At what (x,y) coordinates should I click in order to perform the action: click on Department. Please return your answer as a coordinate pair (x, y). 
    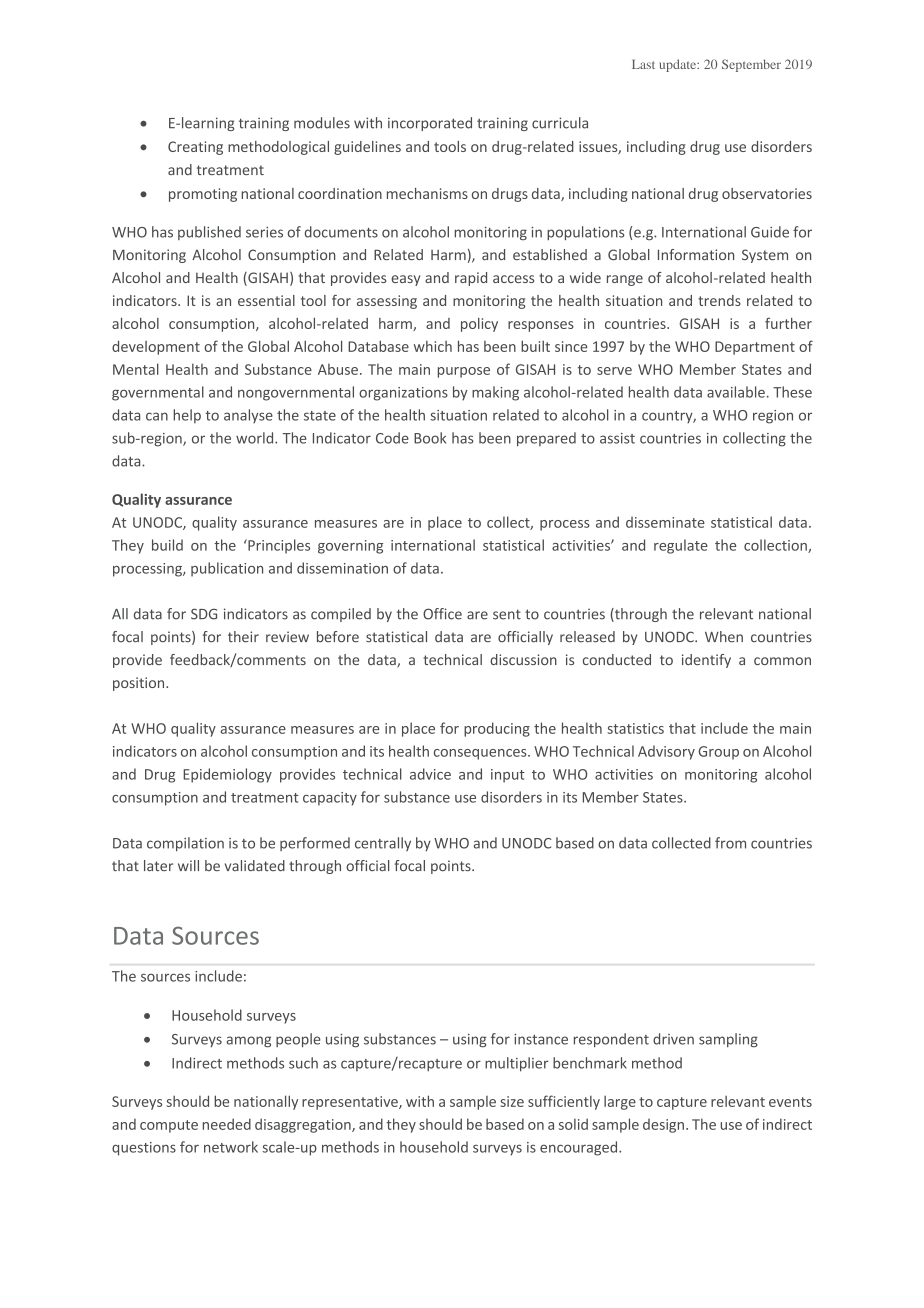
    Looking at the image, I should click on (755, 348).
